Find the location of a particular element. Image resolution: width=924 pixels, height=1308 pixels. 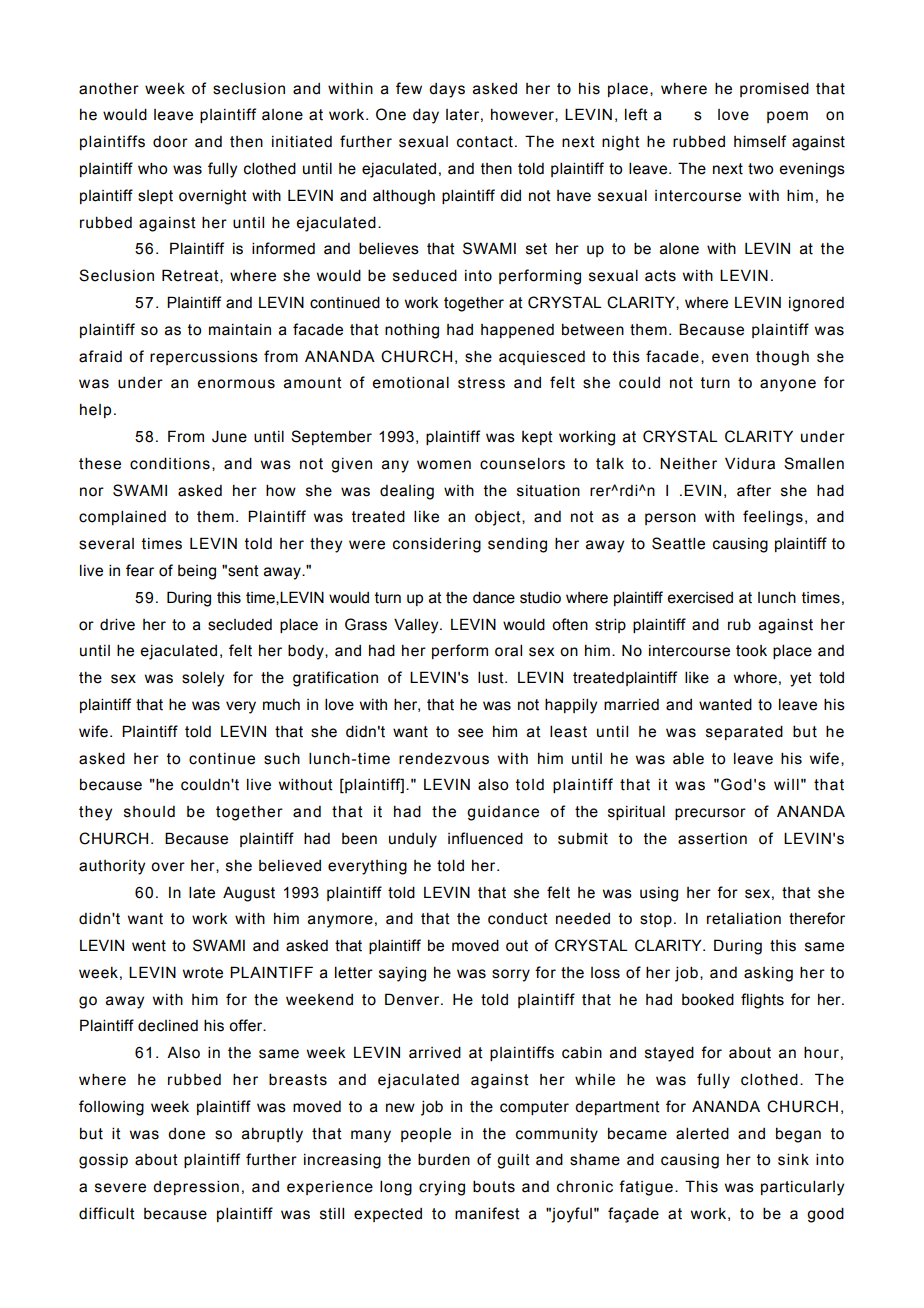

door is located at coordinates (170, 142).
